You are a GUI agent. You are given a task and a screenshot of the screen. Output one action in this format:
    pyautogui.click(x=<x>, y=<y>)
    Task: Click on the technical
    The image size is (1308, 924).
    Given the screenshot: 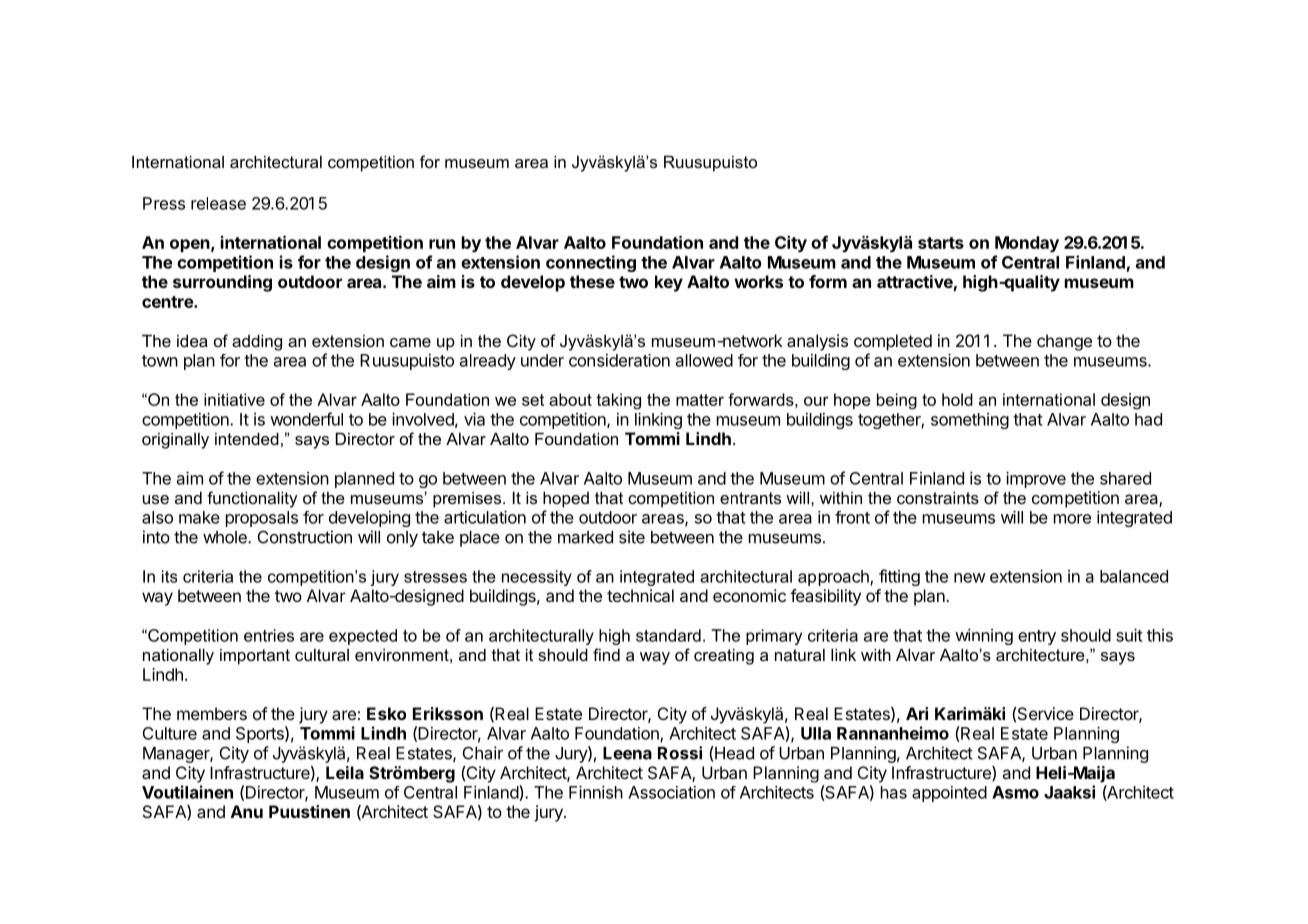 What is the action you would take?
    pyautogui.click(x=640, y=595)
